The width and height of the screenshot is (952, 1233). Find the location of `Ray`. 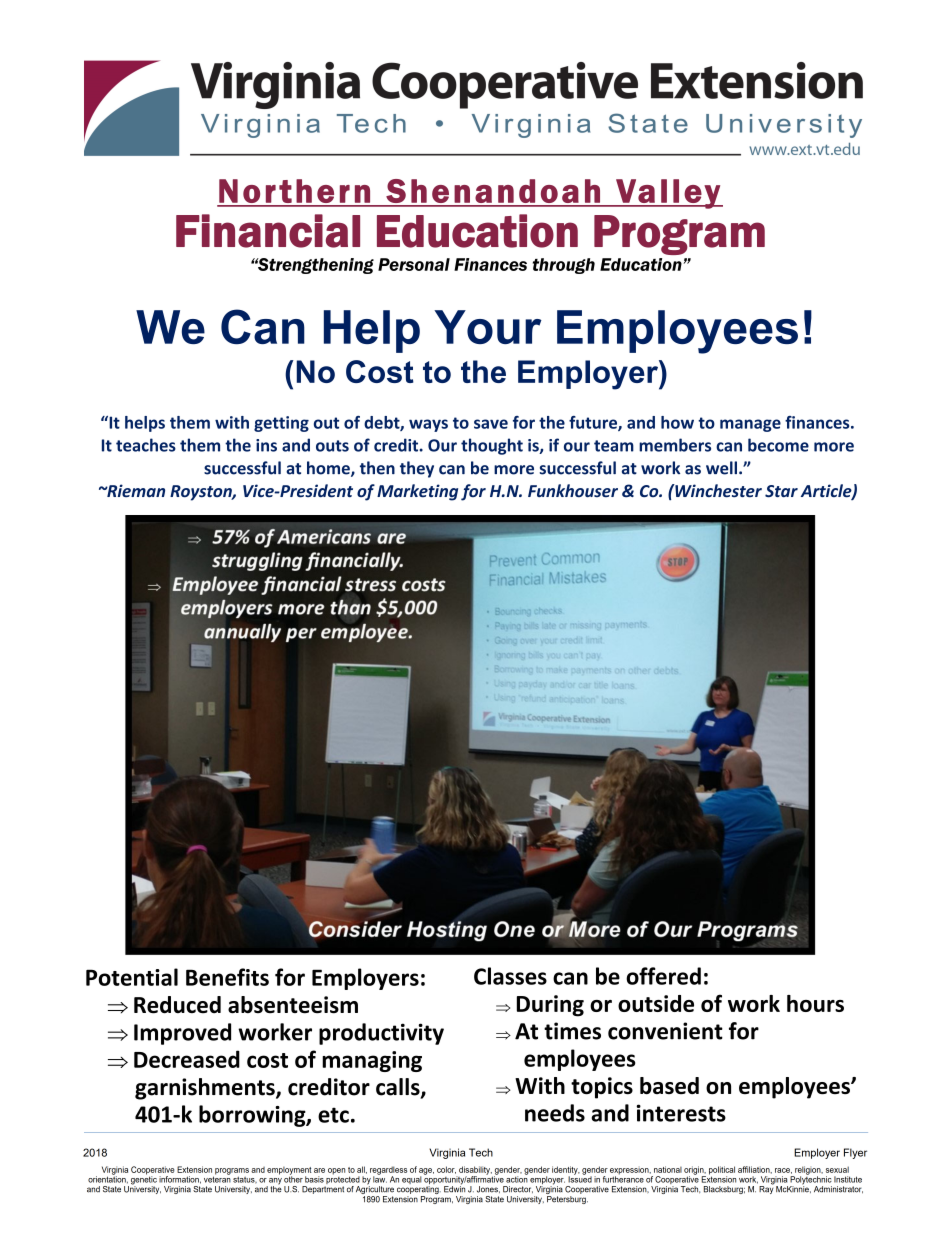

Ray is located at coordinates (766, 1189).
